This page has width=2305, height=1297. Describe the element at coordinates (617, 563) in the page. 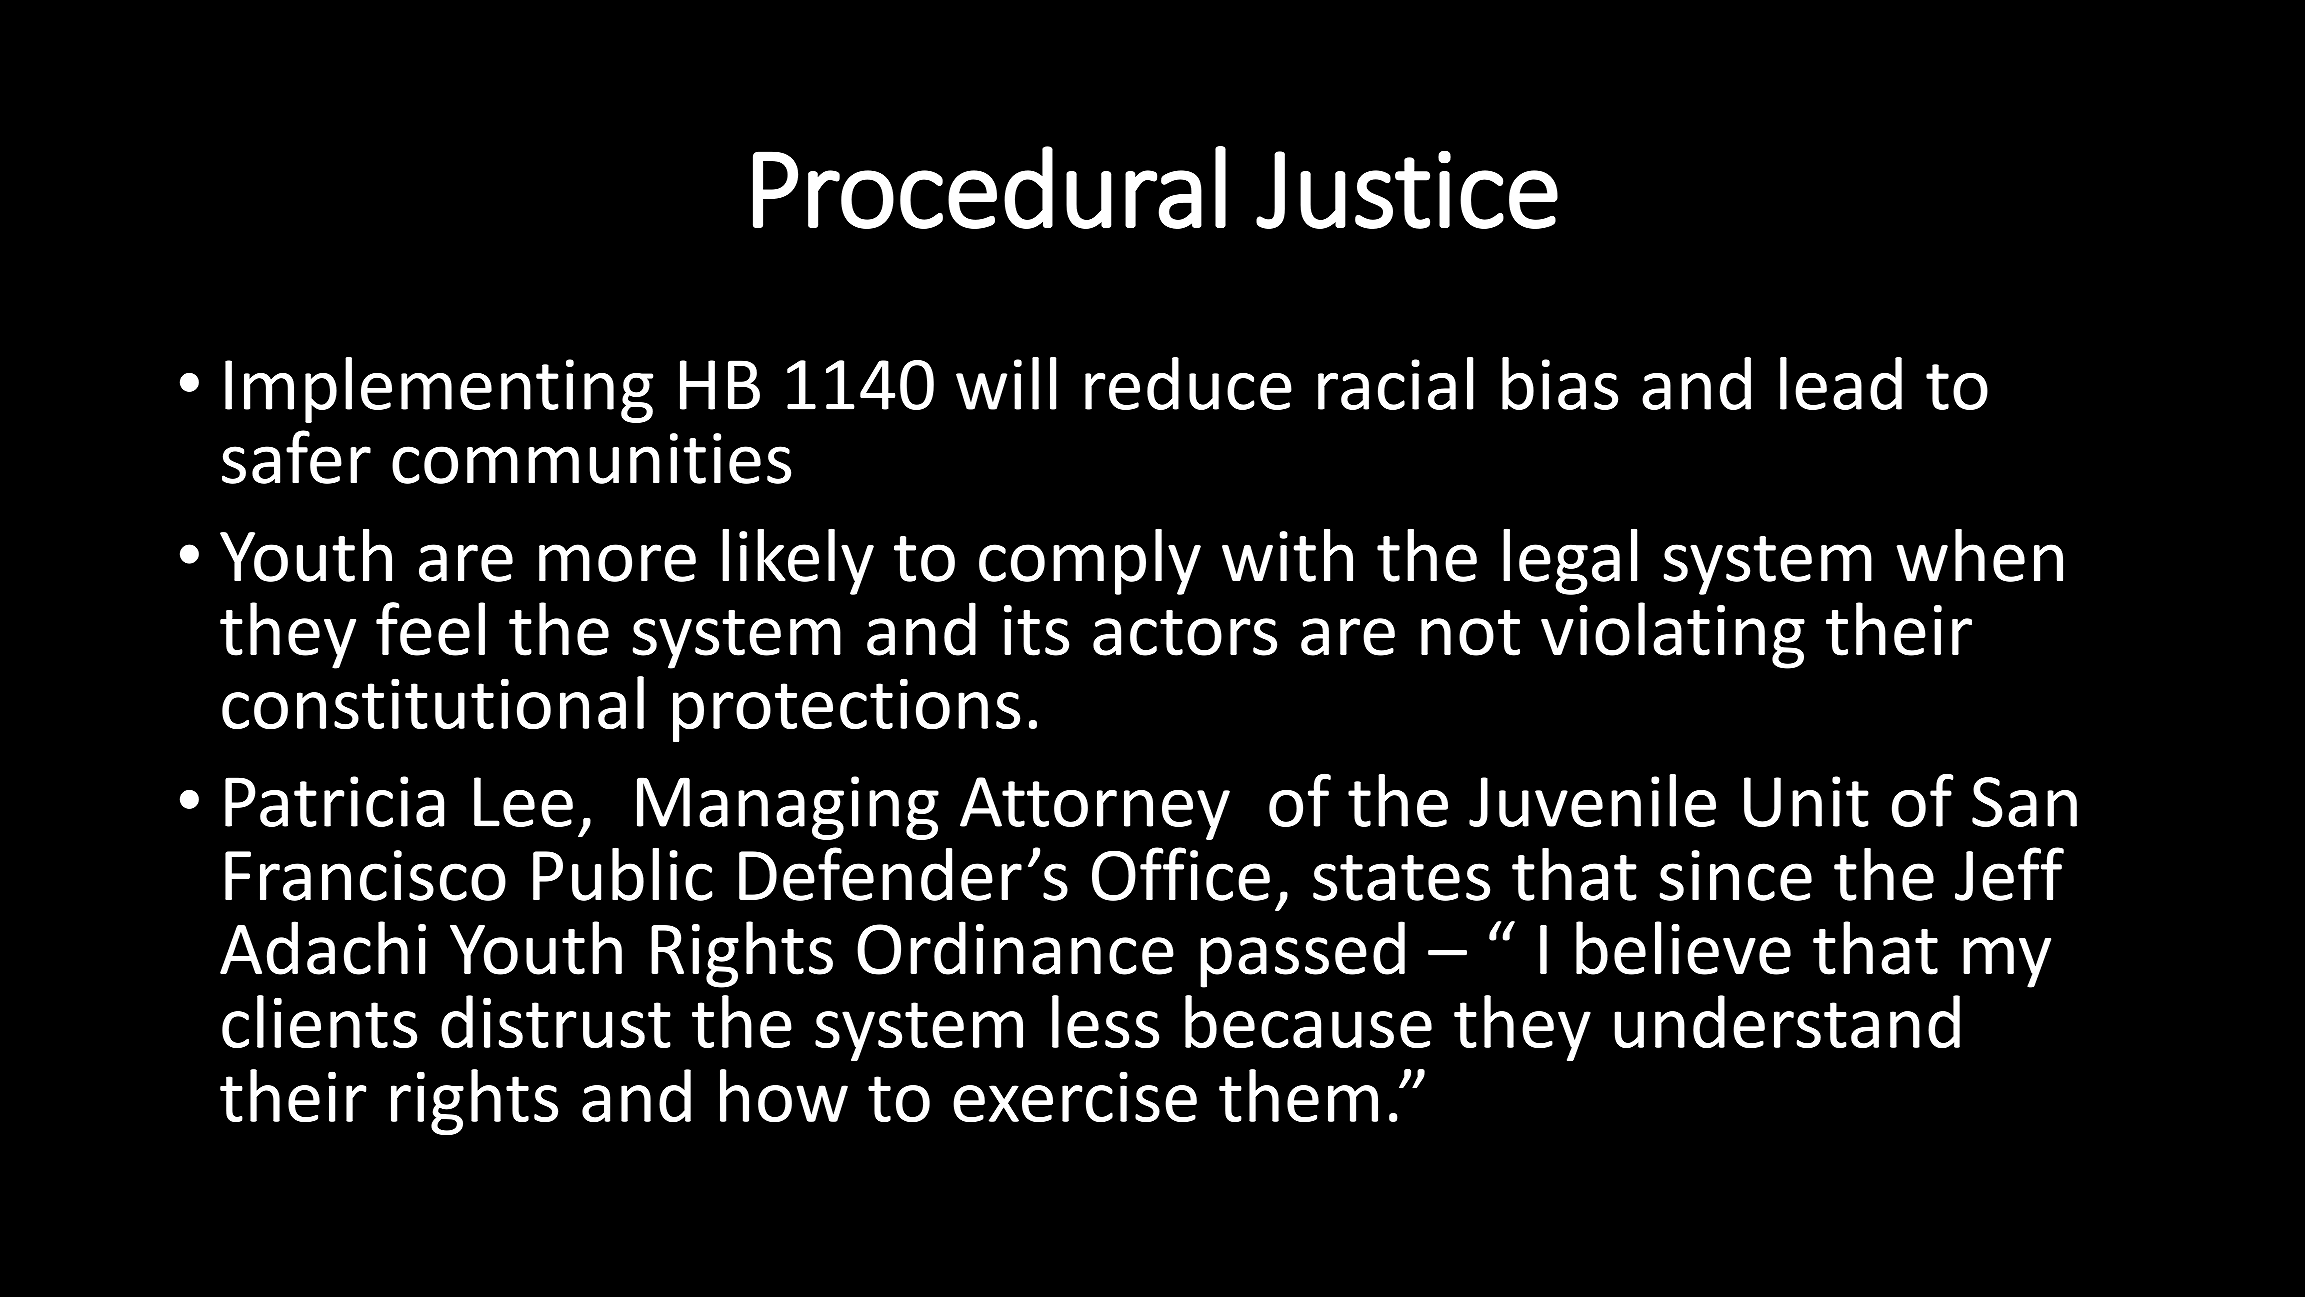

I see `more` at that location.
